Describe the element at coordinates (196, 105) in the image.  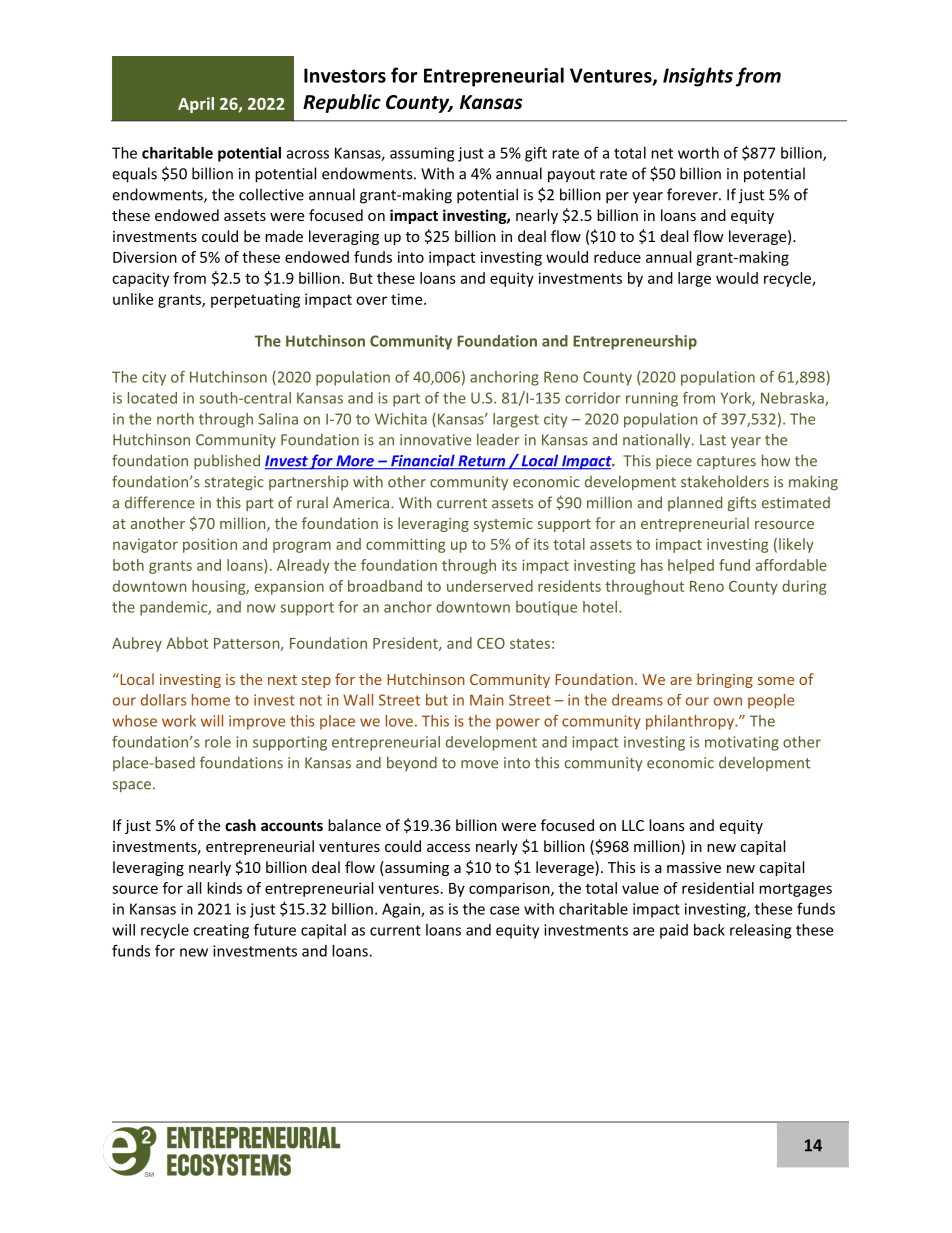
I see `April` at that location.
